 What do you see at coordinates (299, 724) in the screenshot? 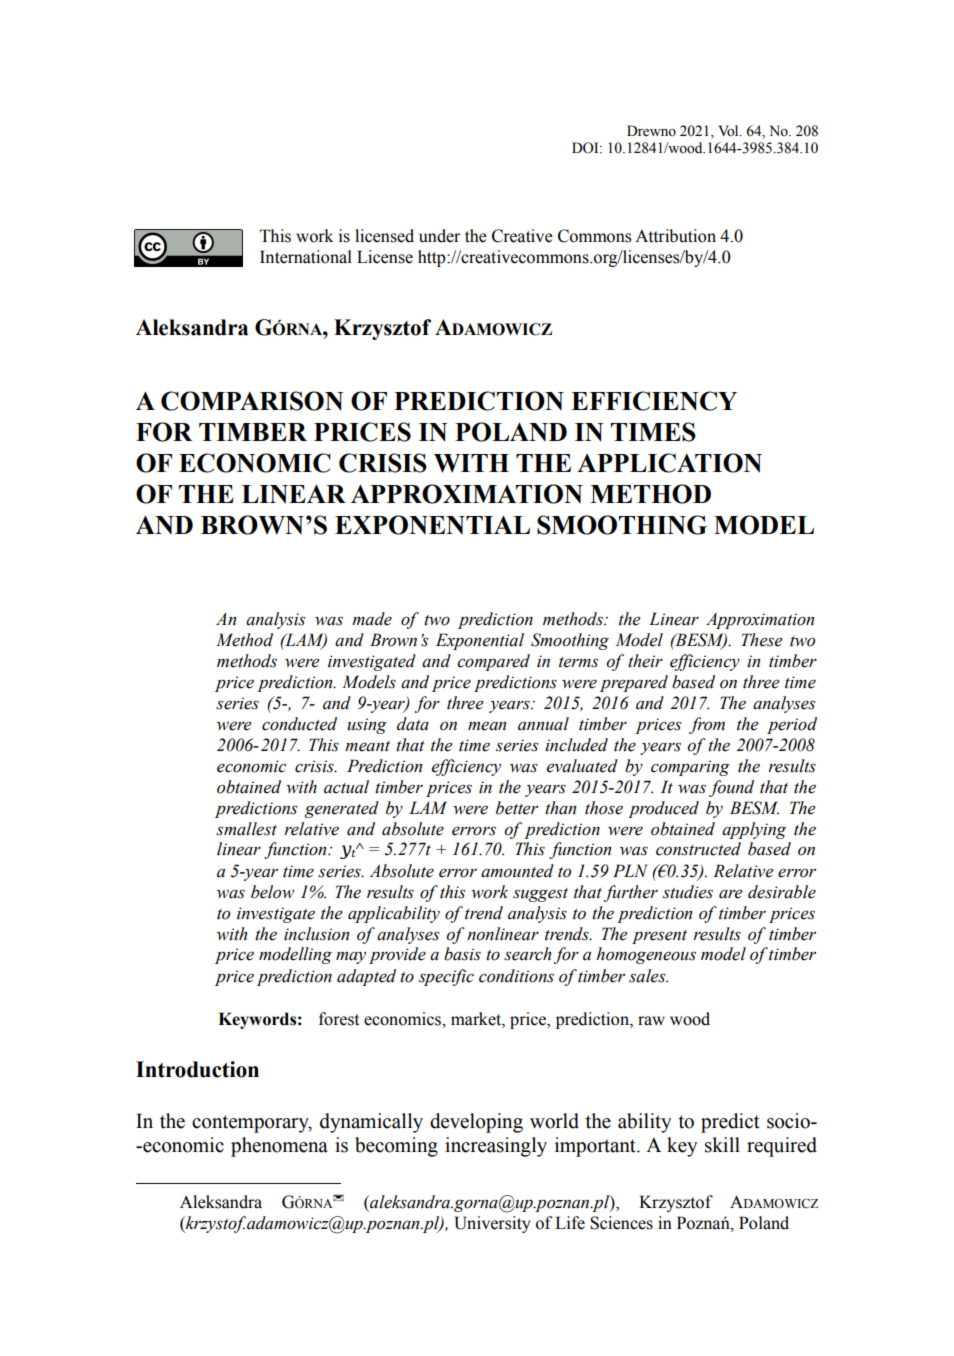
I see `conducted` at bounding box center [299, 724].
